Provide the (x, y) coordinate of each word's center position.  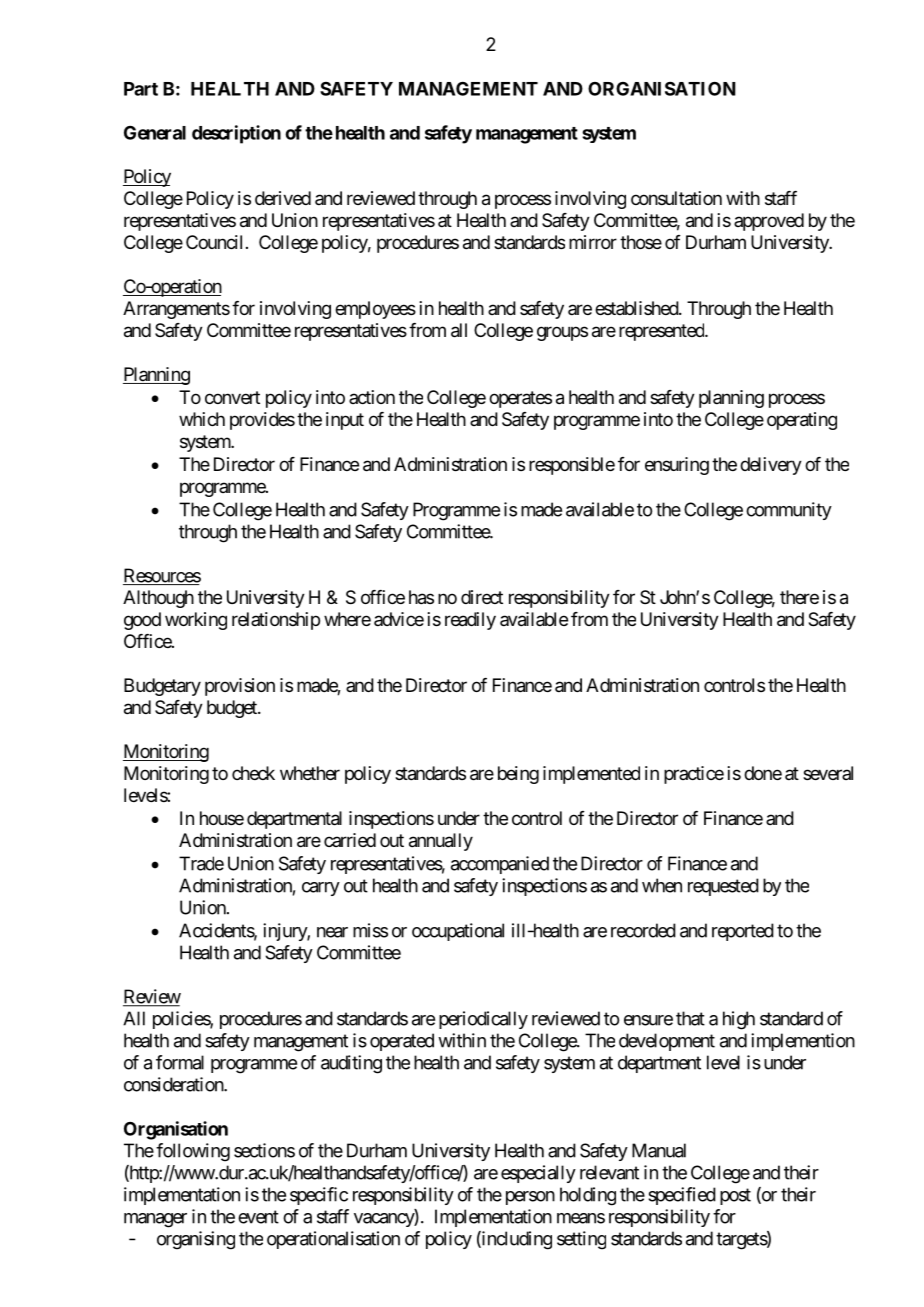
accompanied (500, 865)
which (202, 419)
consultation (676, 198)
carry (321, 889)
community (789, 511)
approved (769, 222)
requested (723, 887)
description (236, 134)
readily (470, 621)
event (258, 1217)
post (735, 1196)
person (530, 1198)
